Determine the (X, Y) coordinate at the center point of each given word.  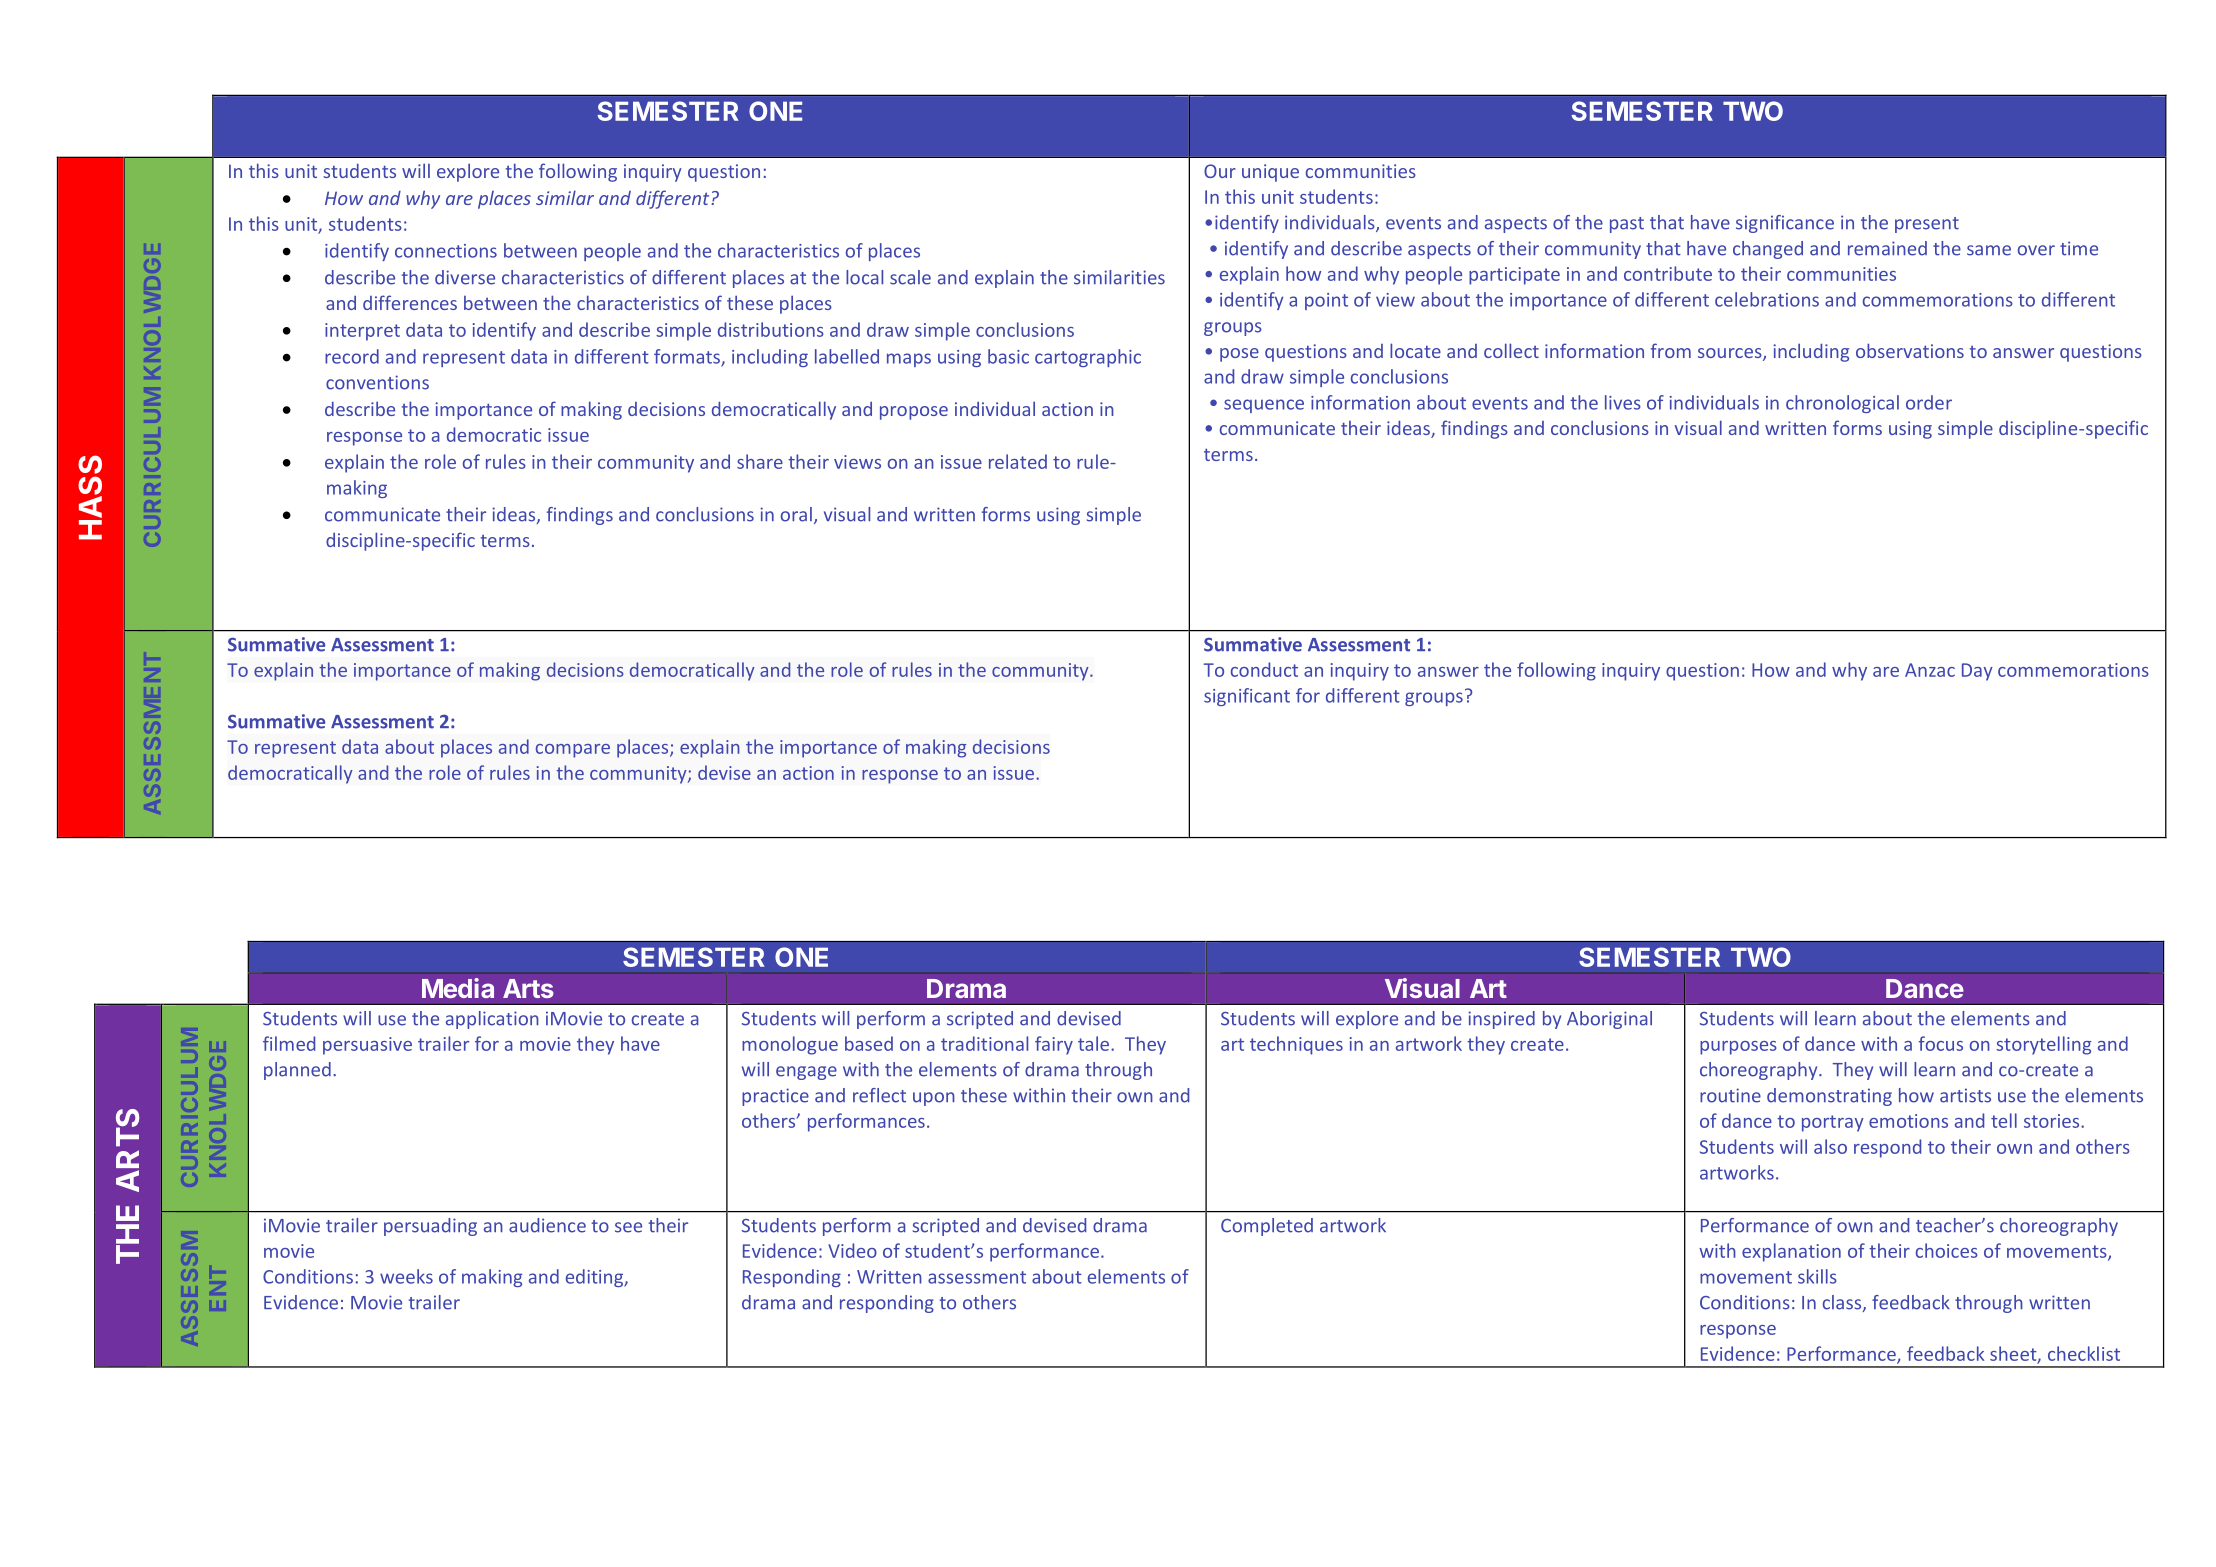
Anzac (1930, 670)
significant (1247, 697)
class (1843, 1303)
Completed (1267, 1227)
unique (1270, 173)
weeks (406, 1276)
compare (573, 751)
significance (1785, 224)
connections (446, 251)
